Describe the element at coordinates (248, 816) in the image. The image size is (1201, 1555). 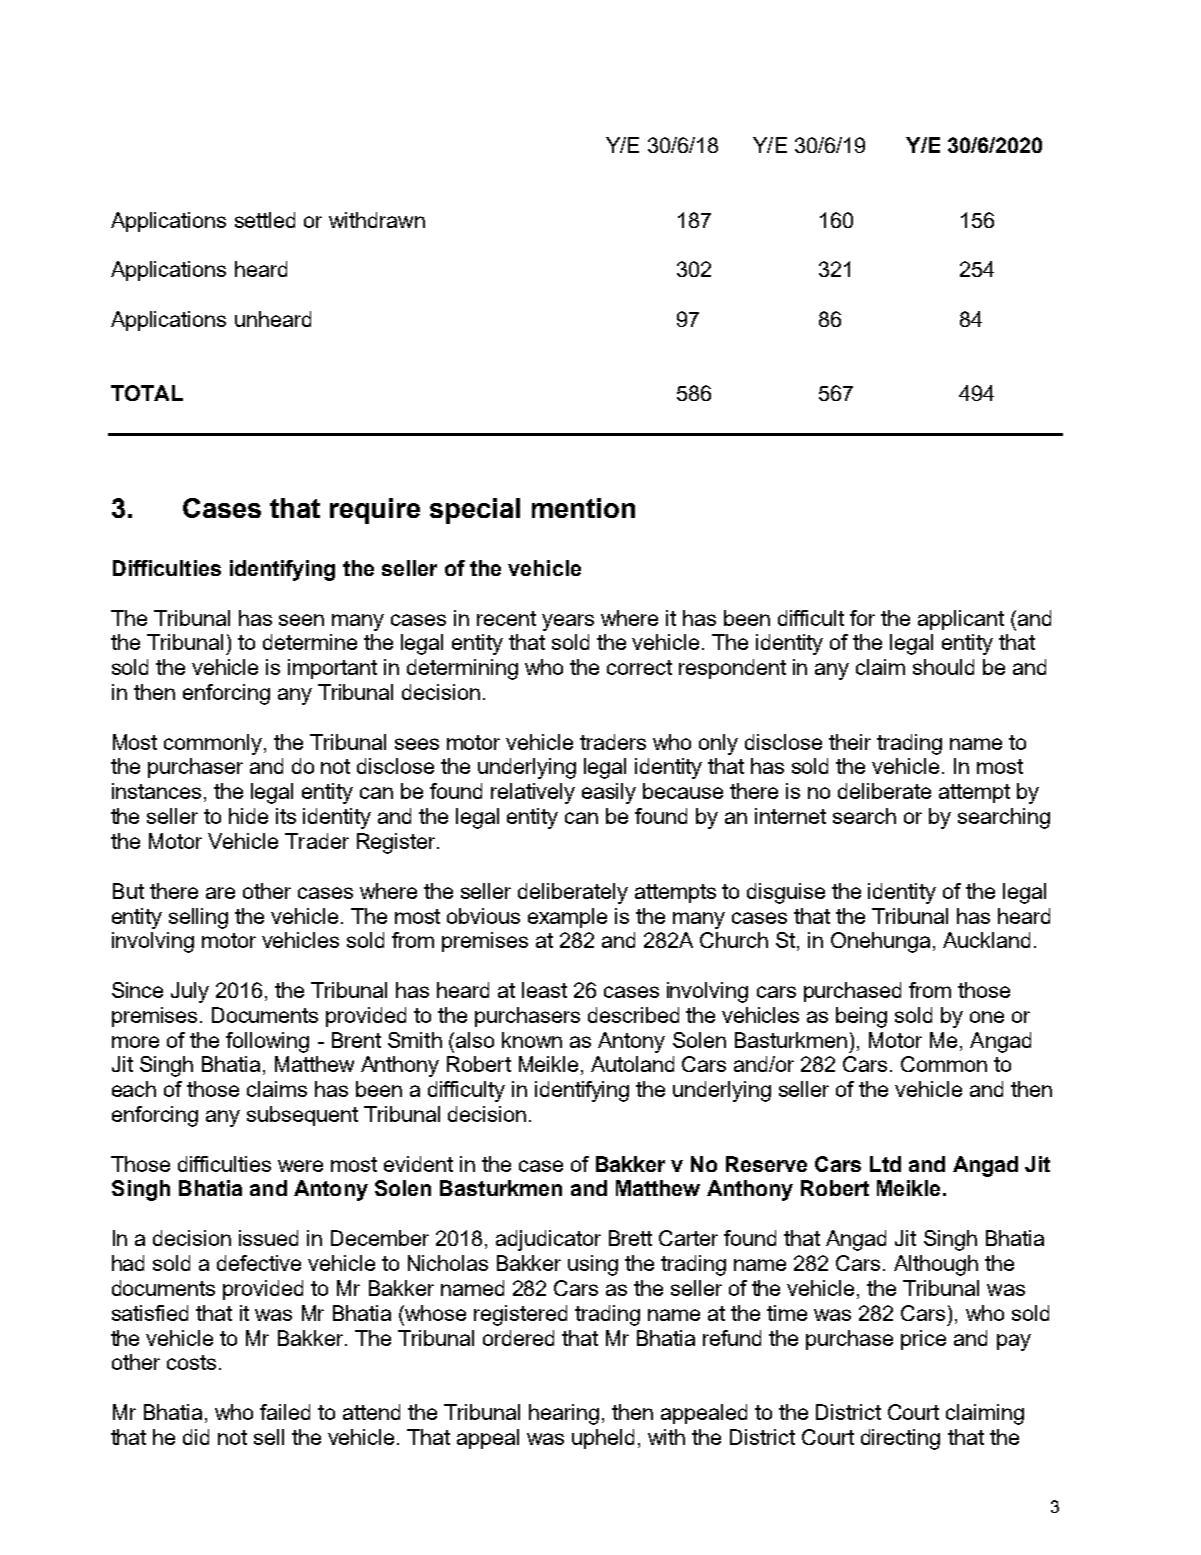
I see `hide` at that location.
